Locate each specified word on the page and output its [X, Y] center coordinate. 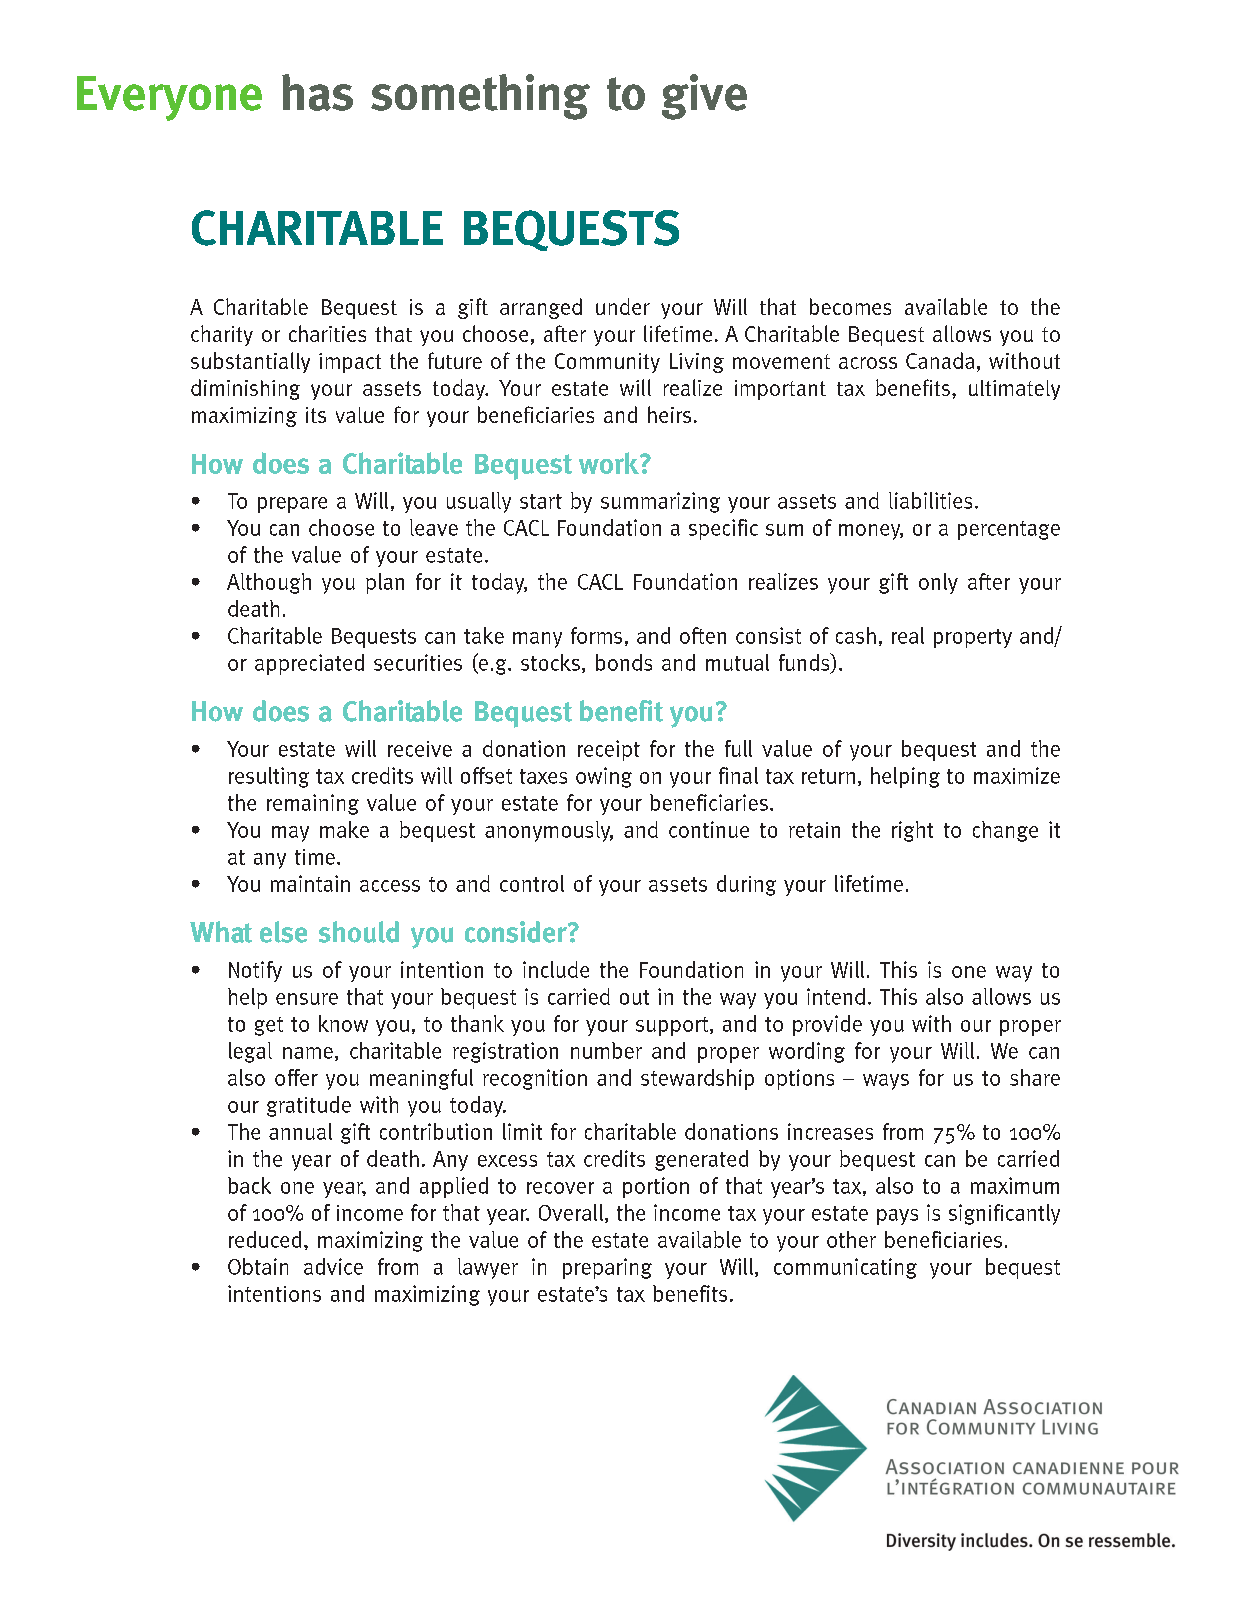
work [610, 463]
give [704, 97]
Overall [571, 1212]
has [317, 92]
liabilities [930, 500]
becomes [850, 306]
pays [897, 1217]
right [912, 831]
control [532, 883]
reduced [265, 1239]
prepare [292, 505]
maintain [310, 883]
